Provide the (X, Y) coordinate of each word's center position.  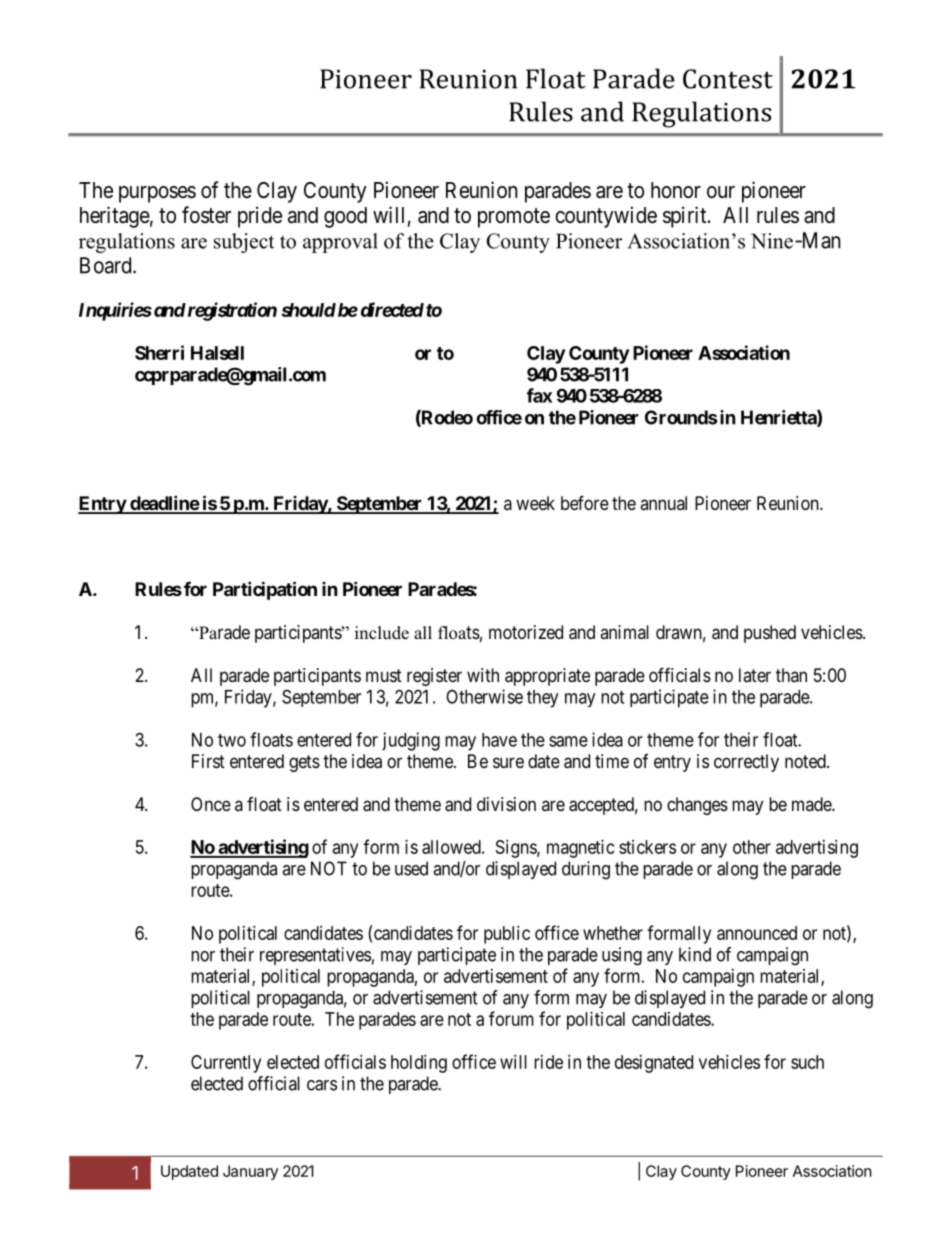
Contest (728, 79)
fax (539, 395)
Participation (265, 590)
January (250, 1172)
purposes (157, 194)
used (411, 868)
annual (663, 503)
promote (514, 218)
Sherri (159, 352)
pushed (770, 634)
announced (757, 933)
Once (211, 804)
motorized (526, 632)
